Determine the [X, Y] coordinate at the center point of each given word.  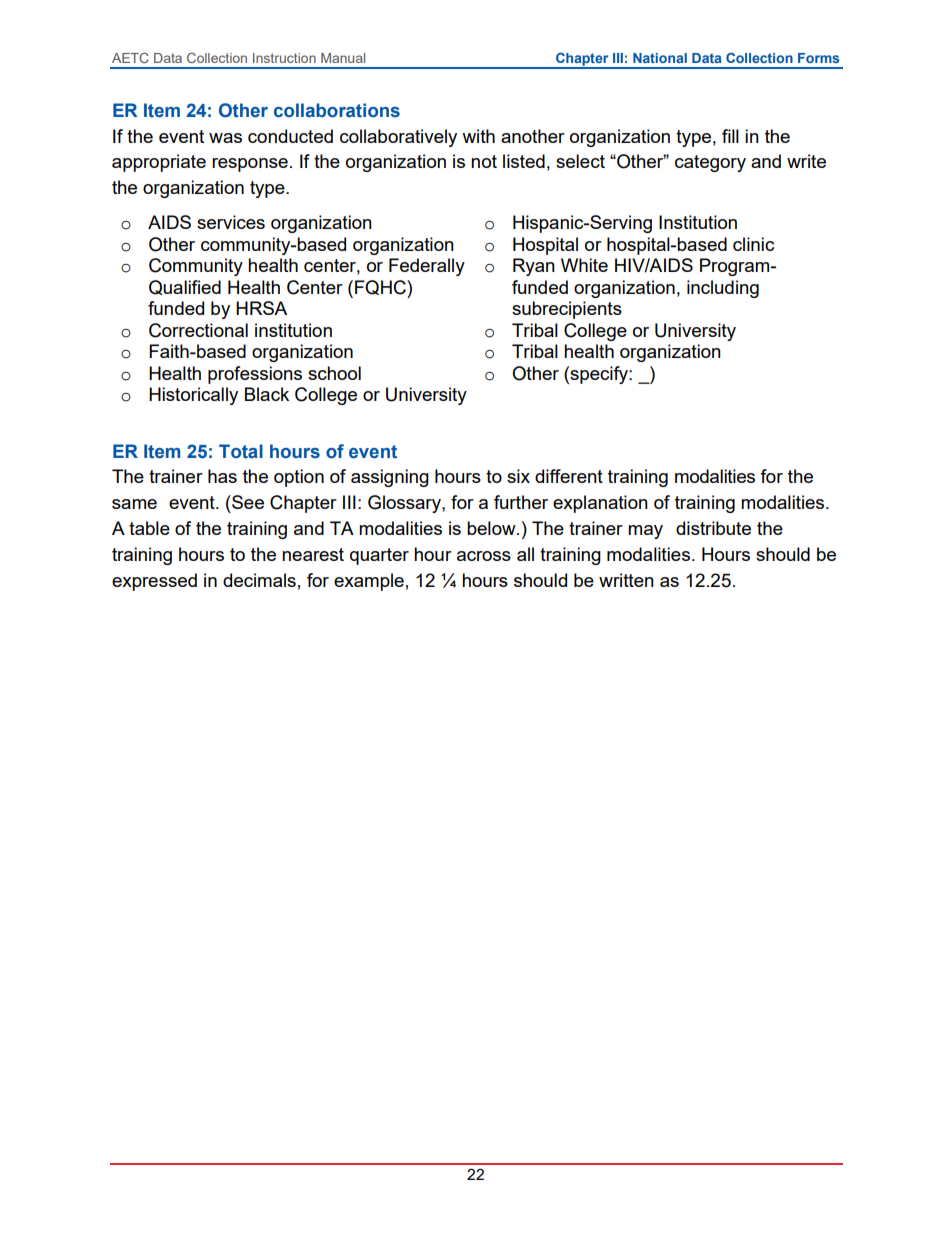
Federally [427, 267]
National [660, 58]
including [723, 289]
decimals [259, 580]
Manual [343, 58]
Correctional [198, 330]
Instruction [284, 58]
